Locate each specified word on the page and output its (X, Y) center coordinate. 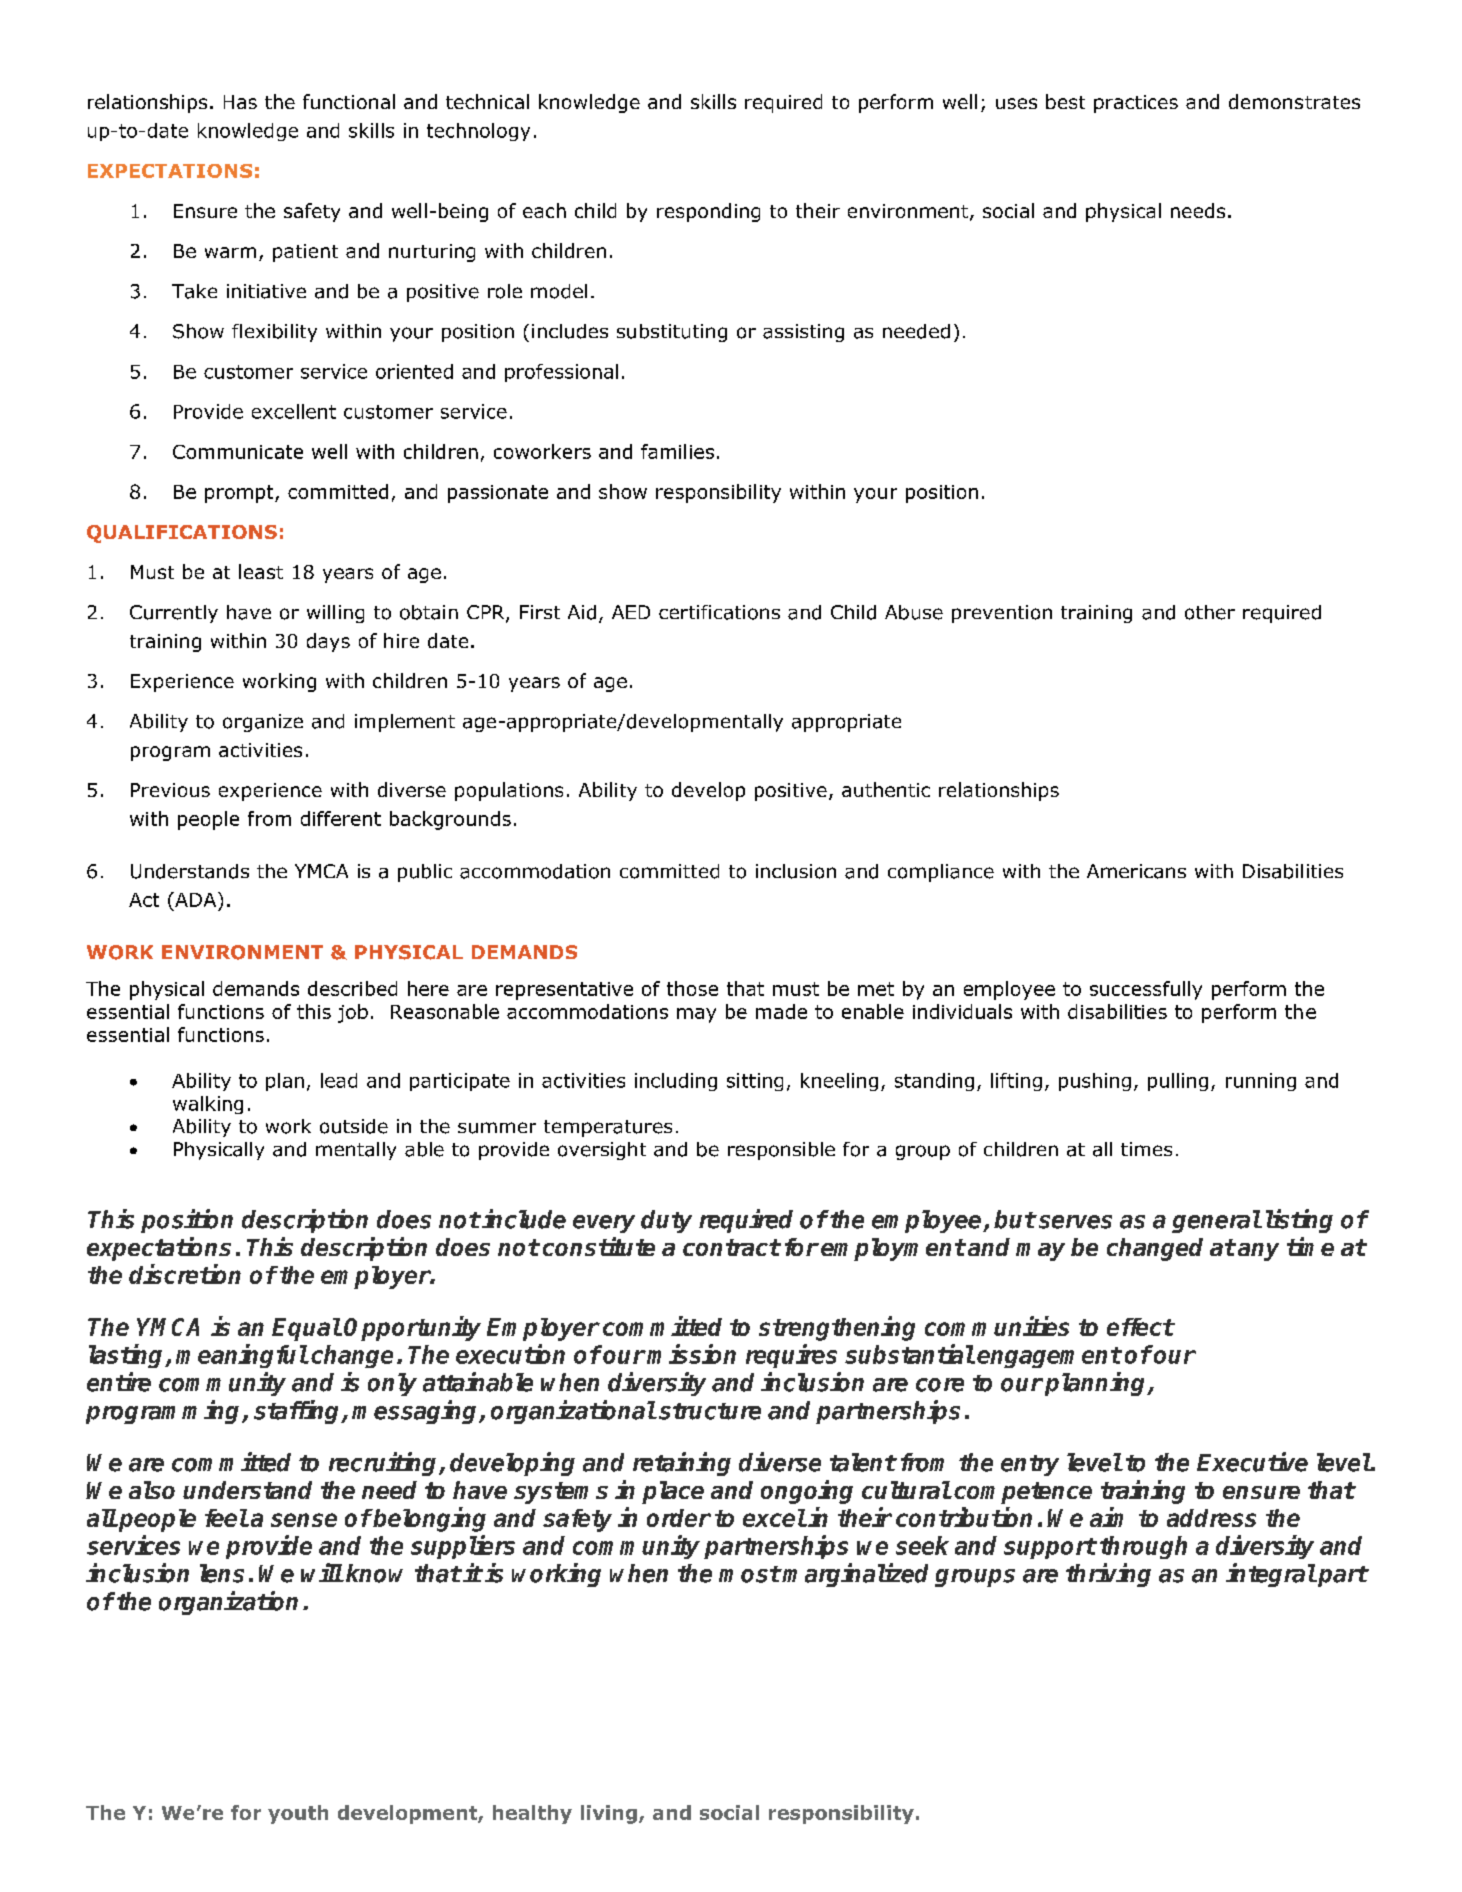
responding (708, 212)
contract (731, 1247)
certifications (719, 612)
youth (298, 1814)
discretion (185, 1274)
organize (263, 723)
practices (1136, 104)
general (1216, 1221)
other (1210, 612)
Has (240, 102)
